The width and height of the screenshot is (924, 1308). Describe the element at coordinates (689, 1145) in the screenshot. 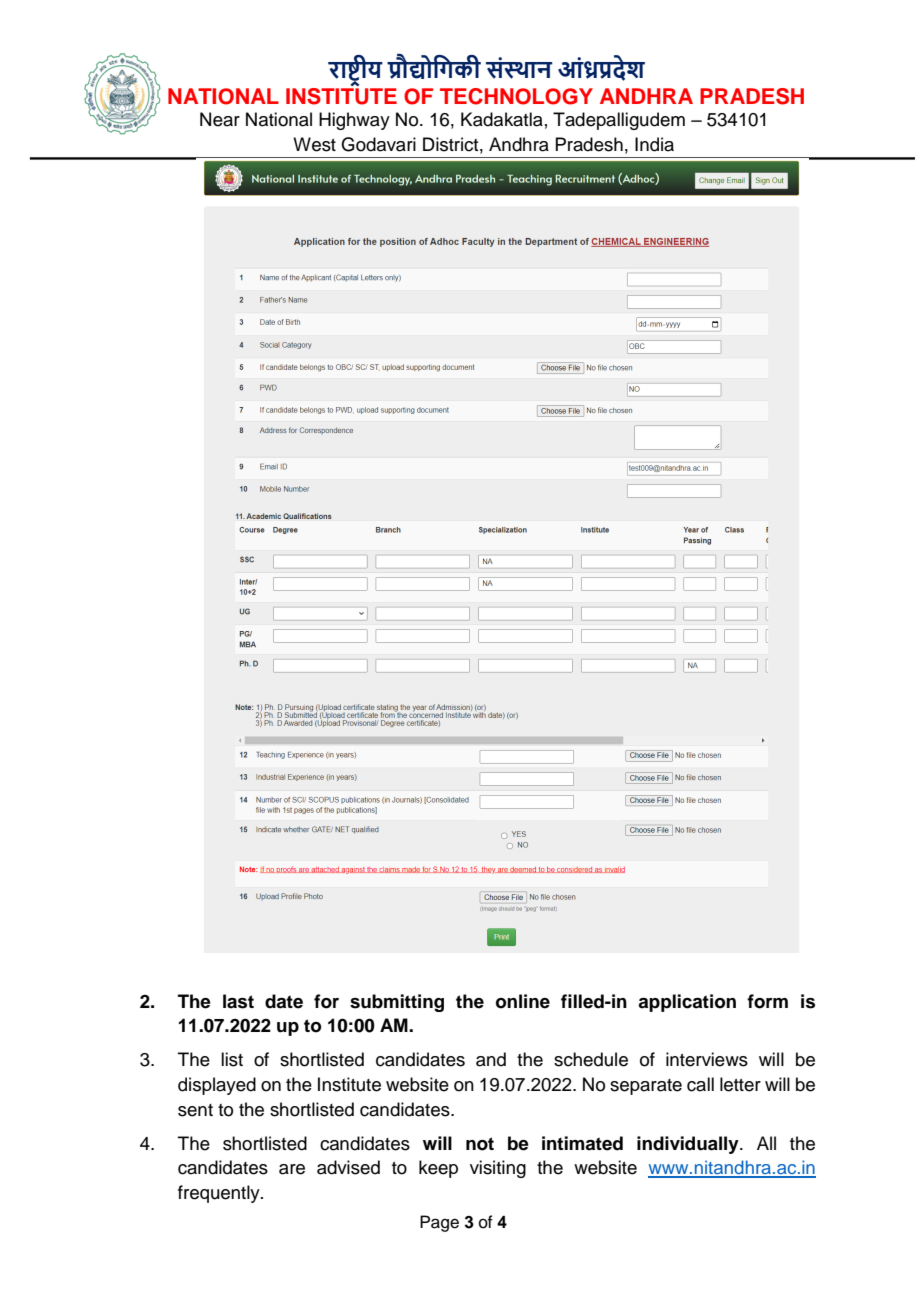

I see `individually` at that location.
